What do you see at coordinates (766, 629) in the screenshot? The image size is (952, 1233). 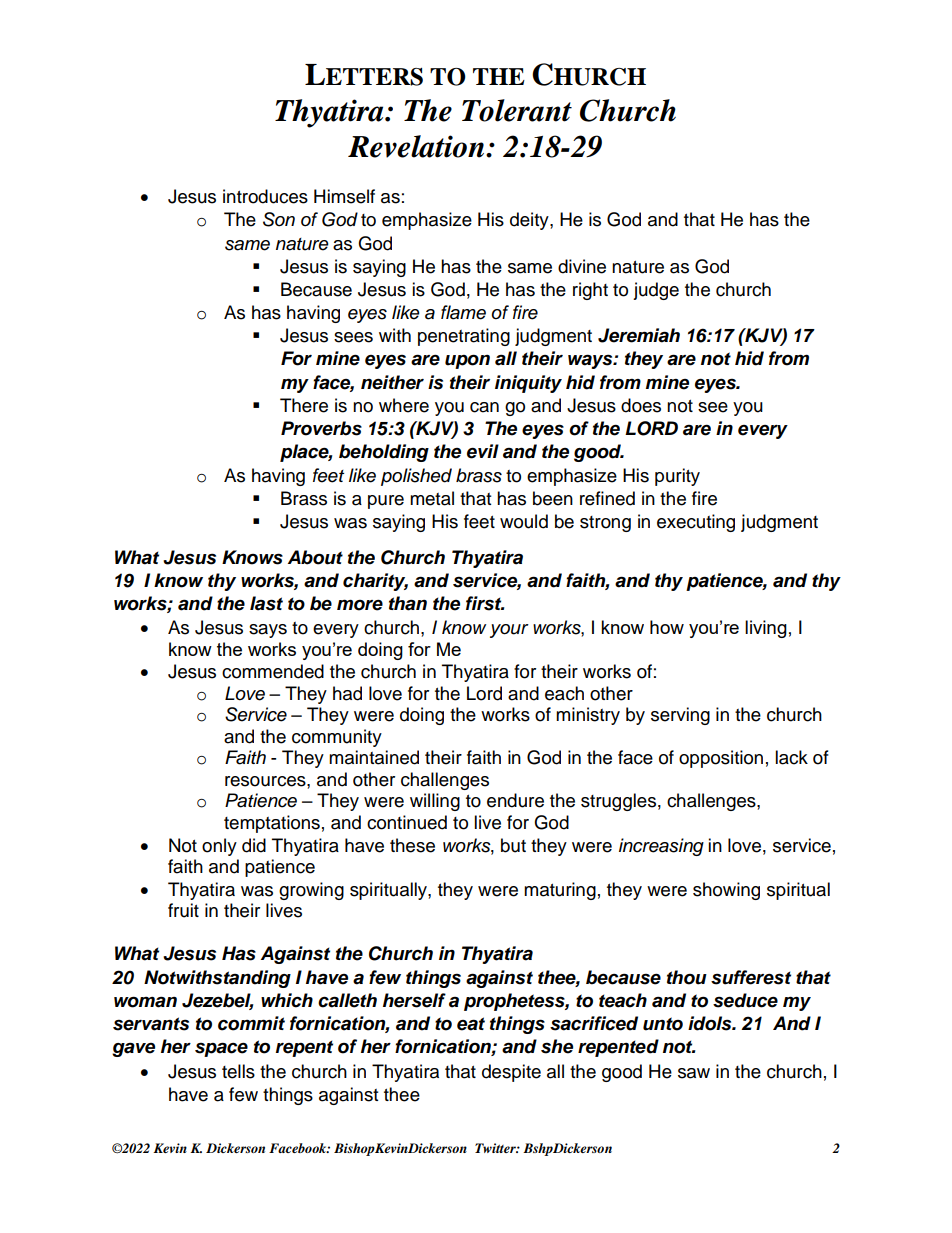 I see `living` at bounding box center [766, 629].
